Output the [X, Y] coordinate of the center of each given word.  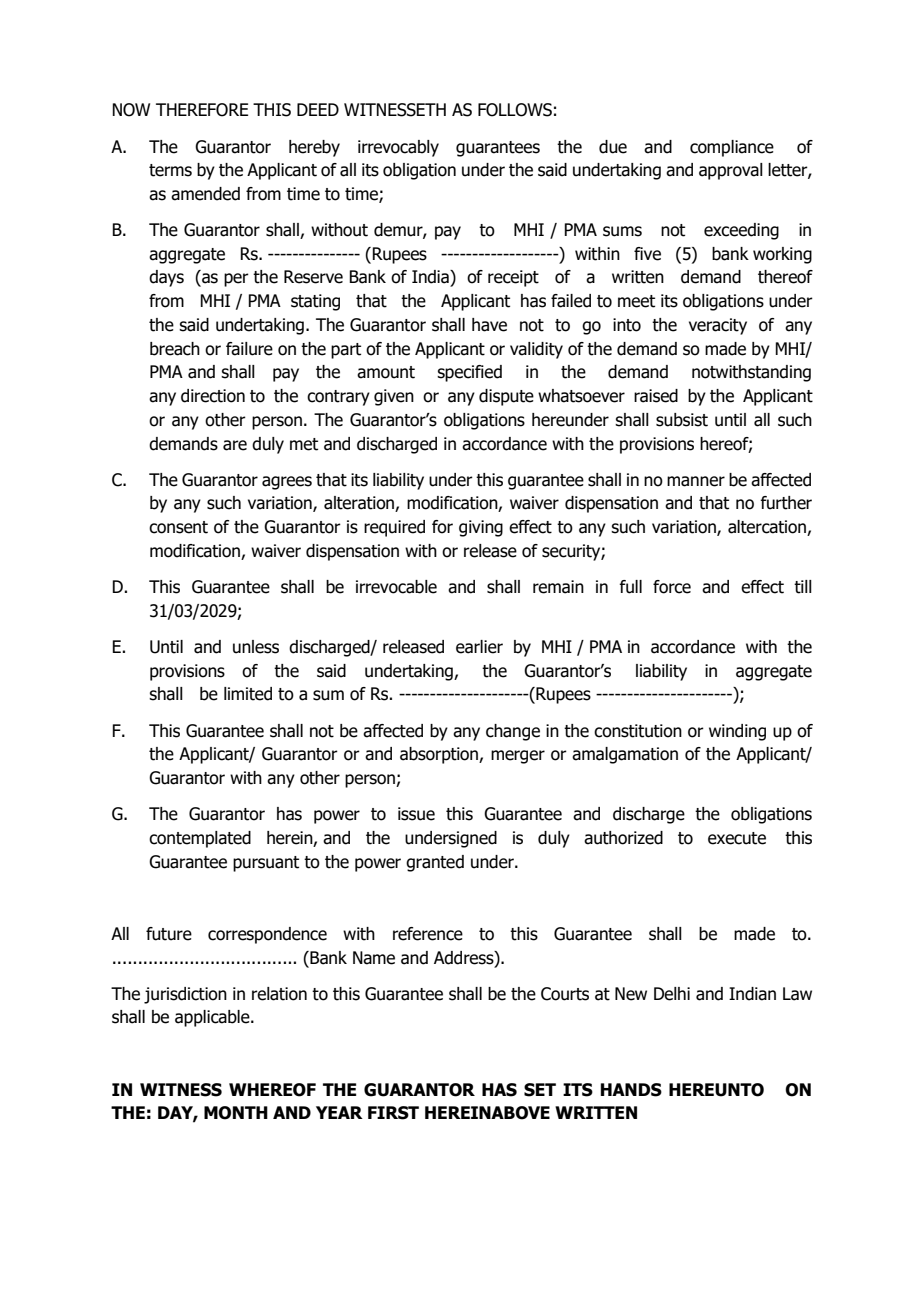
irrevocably [398, 148]
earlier [479, 647]
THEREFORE [202, 110]
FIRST [393, 1113]
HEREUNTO [716, 1090]
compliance [732, 148]
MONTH [236, 1113]
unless [256, 647]
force [672, 587]
